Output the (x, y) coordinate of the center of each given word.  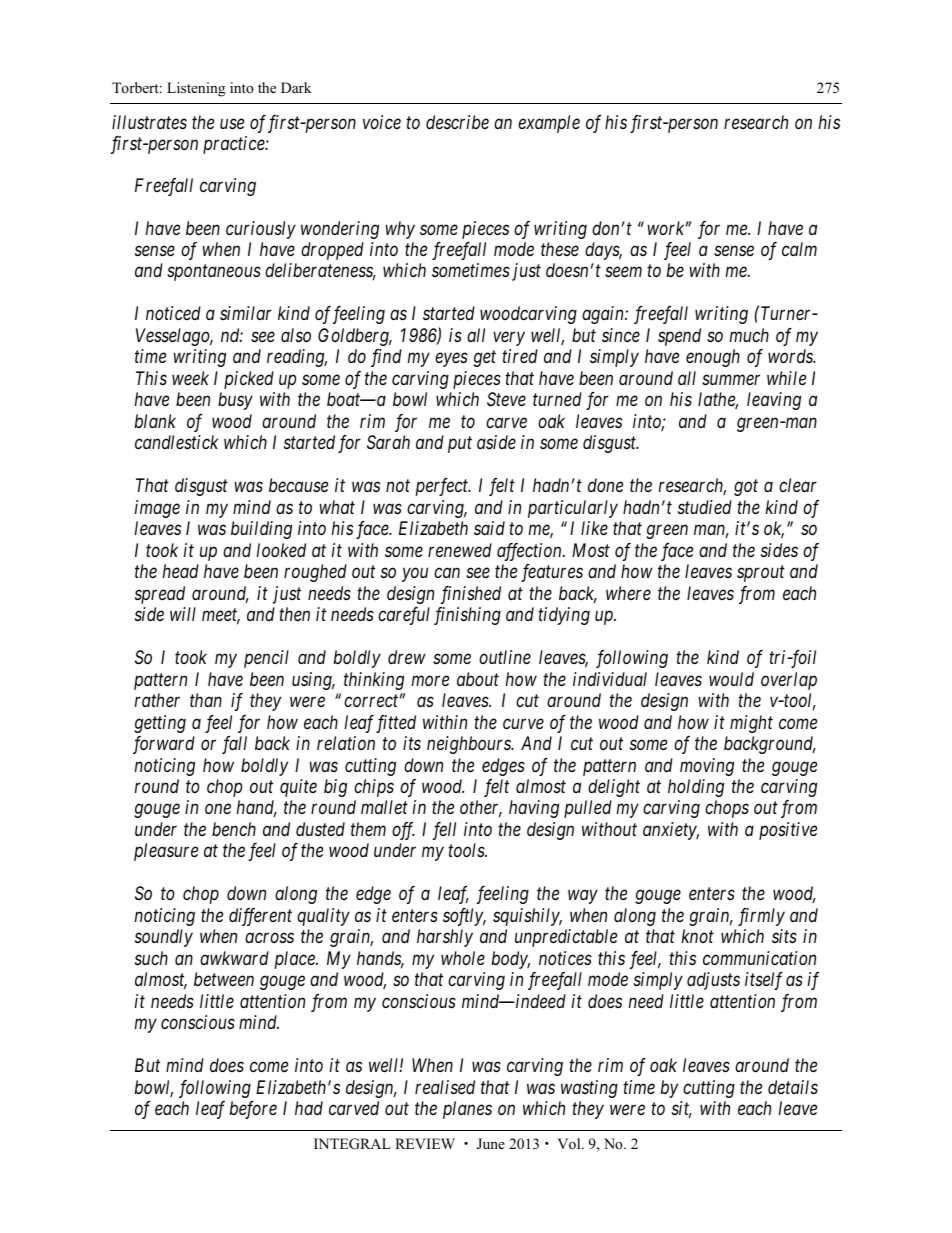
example (549, 124)
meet (221, 616)
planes (467, 1110)
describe (457, 122)
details (793, 1087)
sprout (761, 574)
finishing (467, 616)
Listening (196, 89)
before (253, 1110)
